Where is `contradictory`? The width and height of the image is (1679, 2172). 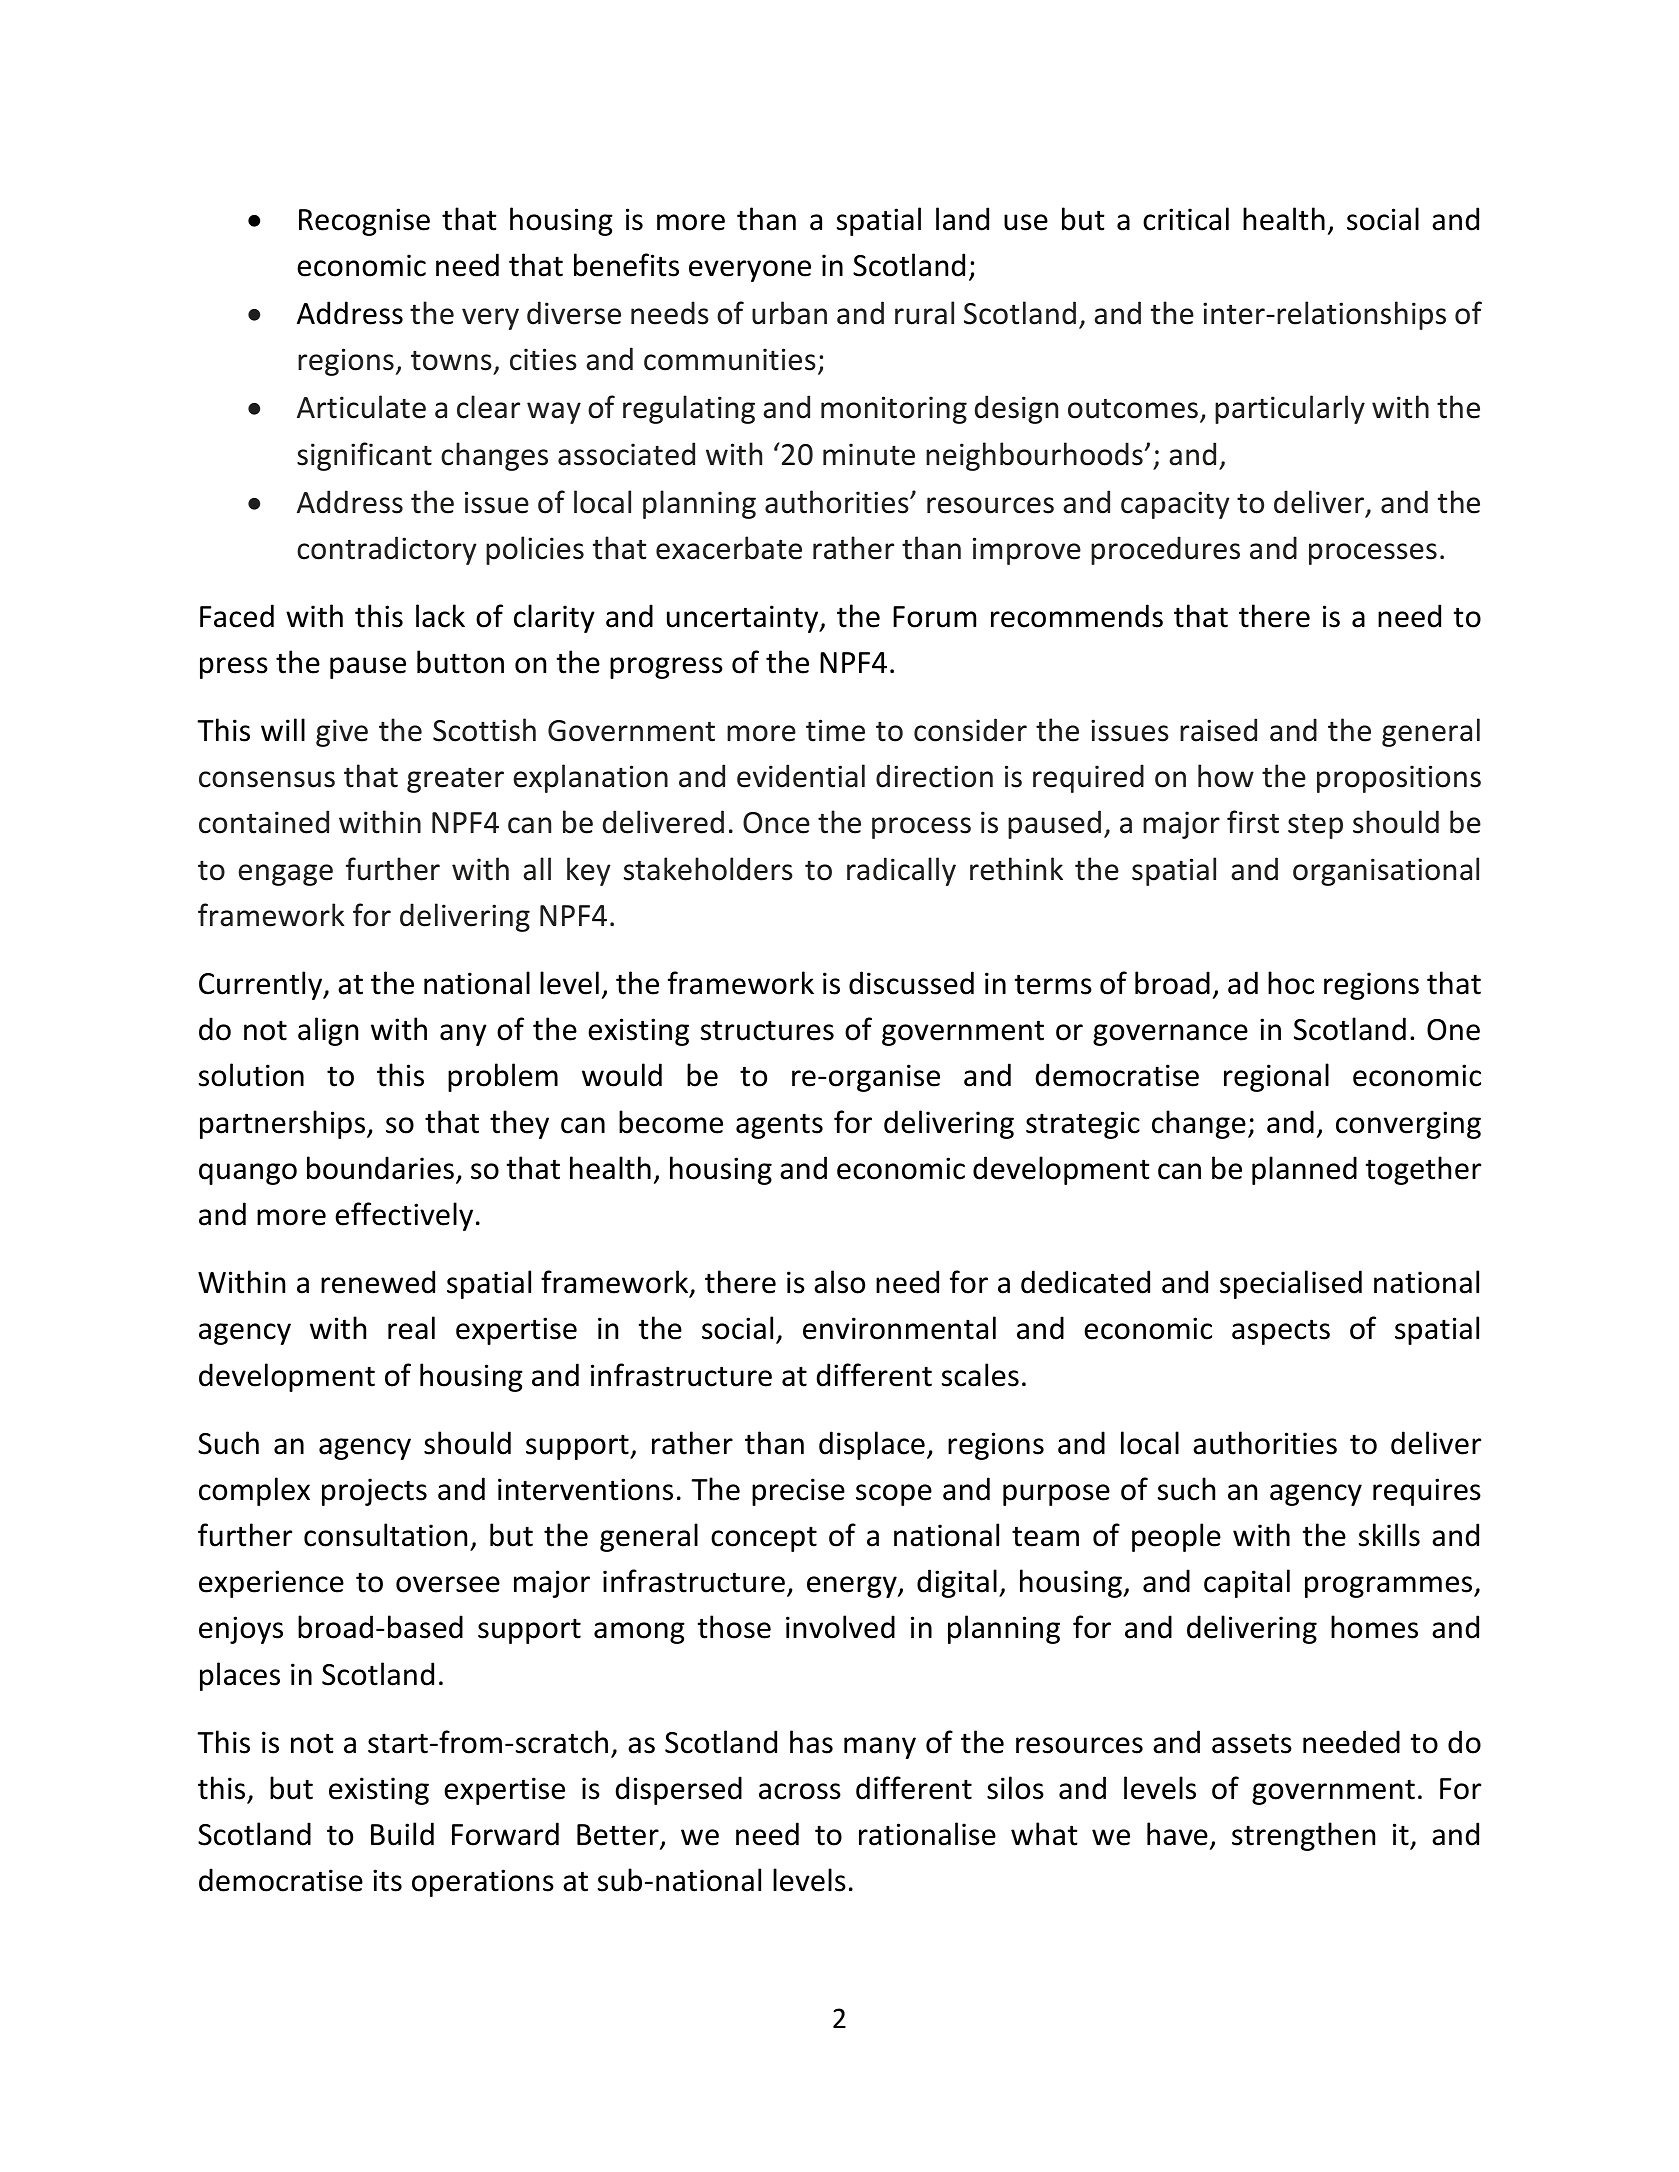
contradictory is located at coordinates (387, 550).
